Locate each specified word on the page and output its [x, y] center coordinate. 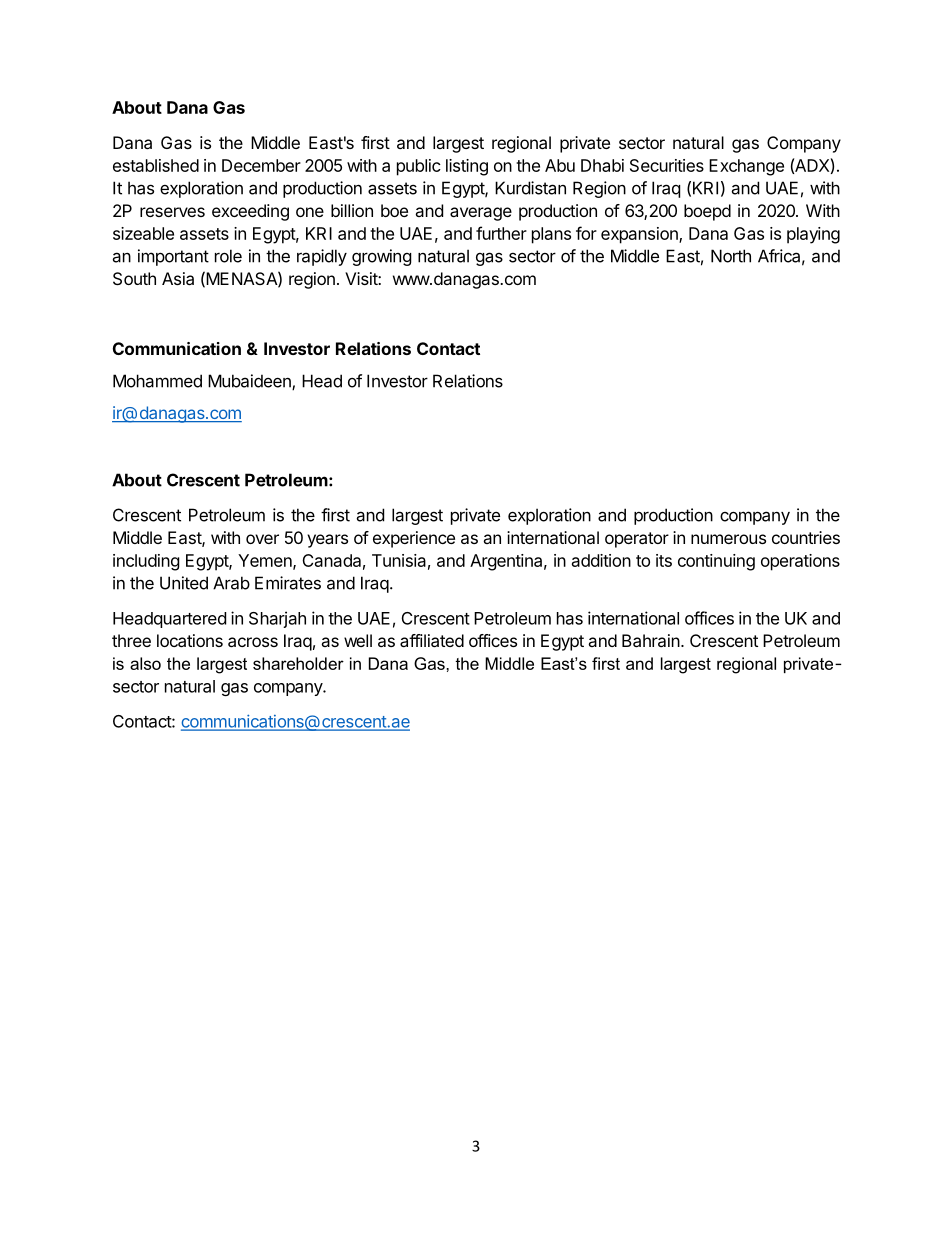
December [261, 165]
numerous [728, 539]
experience [414, 539]
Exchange [746, 167]
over [262, 539]
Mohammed [157, 381]
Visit [362, 278]
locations [190, 640]
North [731, 256]
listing [467, 167]
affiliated [432, 640]
